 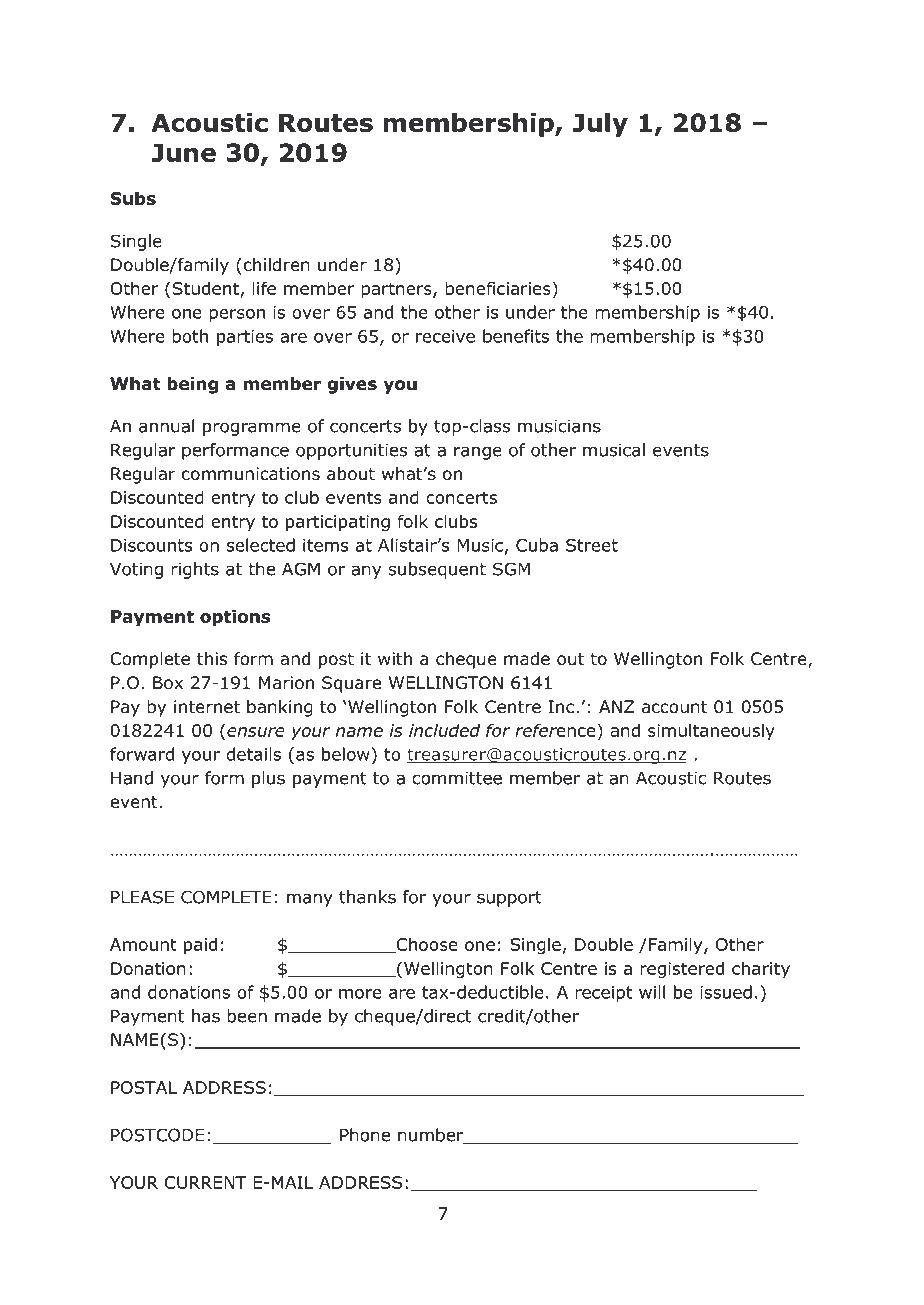 What do you see at coordinates (183, 152) in the document?
I see `June` at bounding box center [183, 152].
